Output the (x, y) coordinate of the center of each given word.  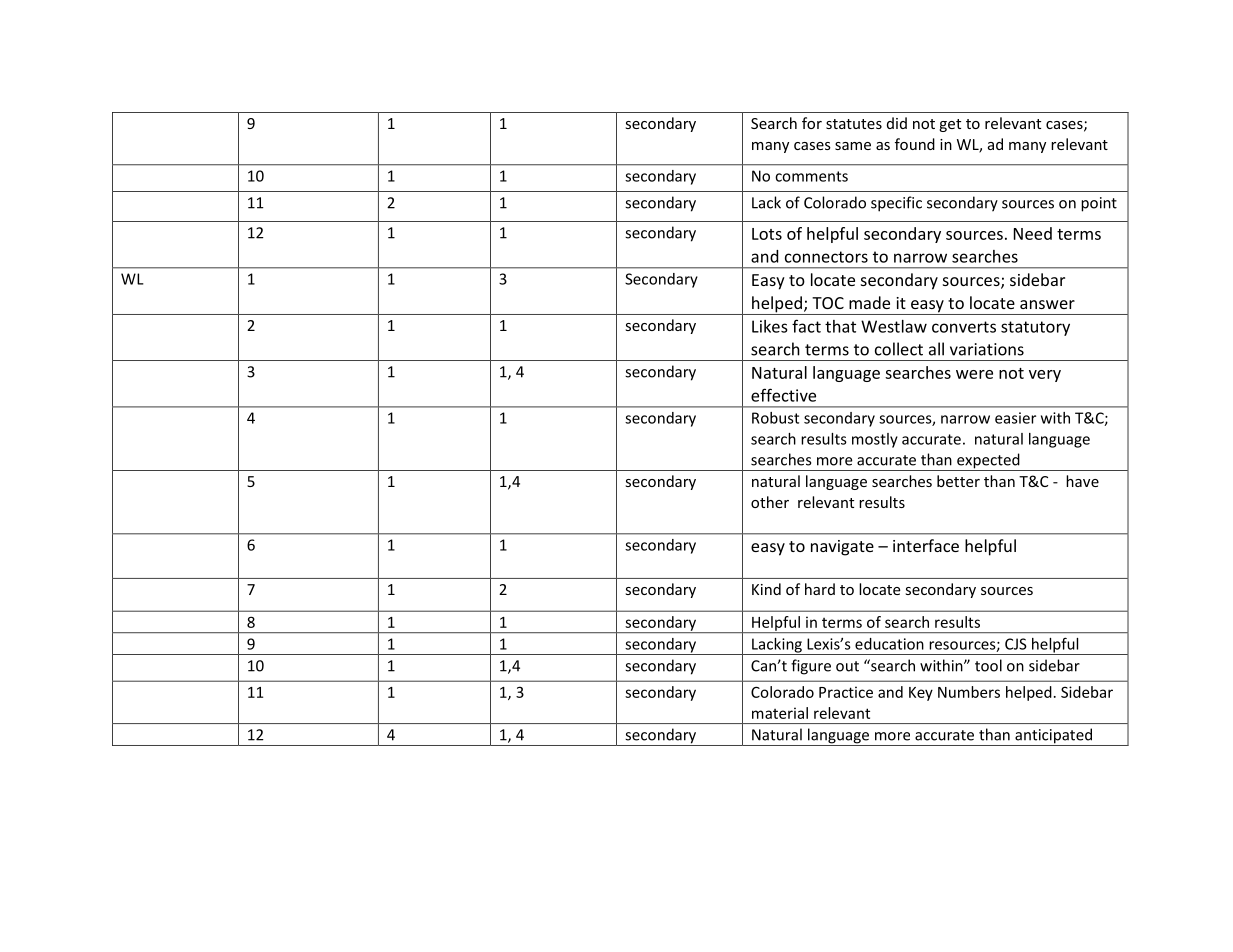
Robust (775, 418)
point (1099, 204)
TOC (828, 303)
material (780, 713)
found (915, 144)
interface (926, 545)
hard (820, 589)
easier (1015, 418)
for (812, 123)
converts (964, 327)
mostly (875, 440)
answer (1047, 304)
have (1082, 481)
